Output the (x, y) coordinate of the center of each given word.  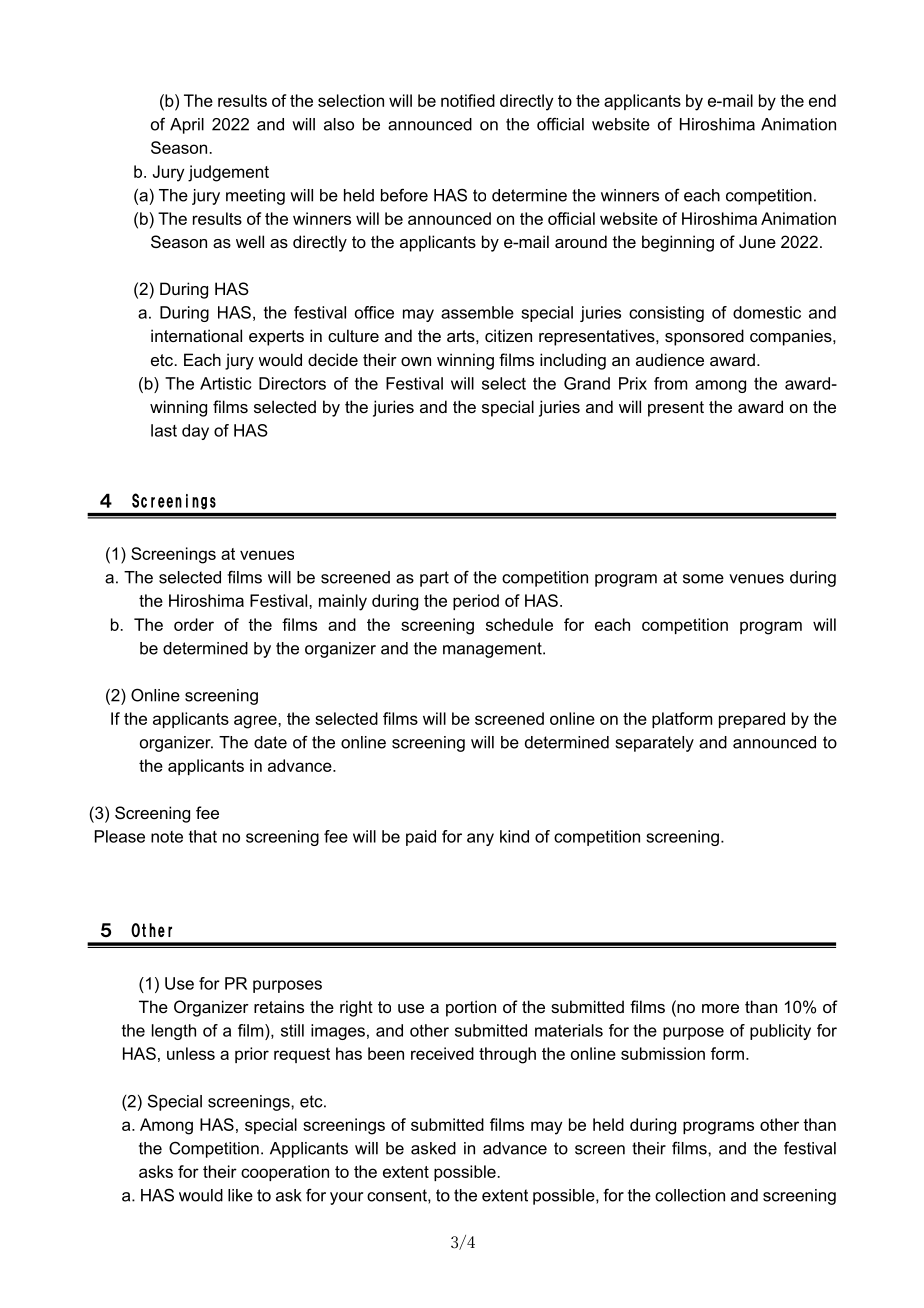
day (195, 432)
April (187, 126)
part (434, 579)
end (822, 100)
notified (468, 100)
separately (655, 744)
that (203, 836)
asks (156, 1171)
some (703, 579)
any (480, 839)
